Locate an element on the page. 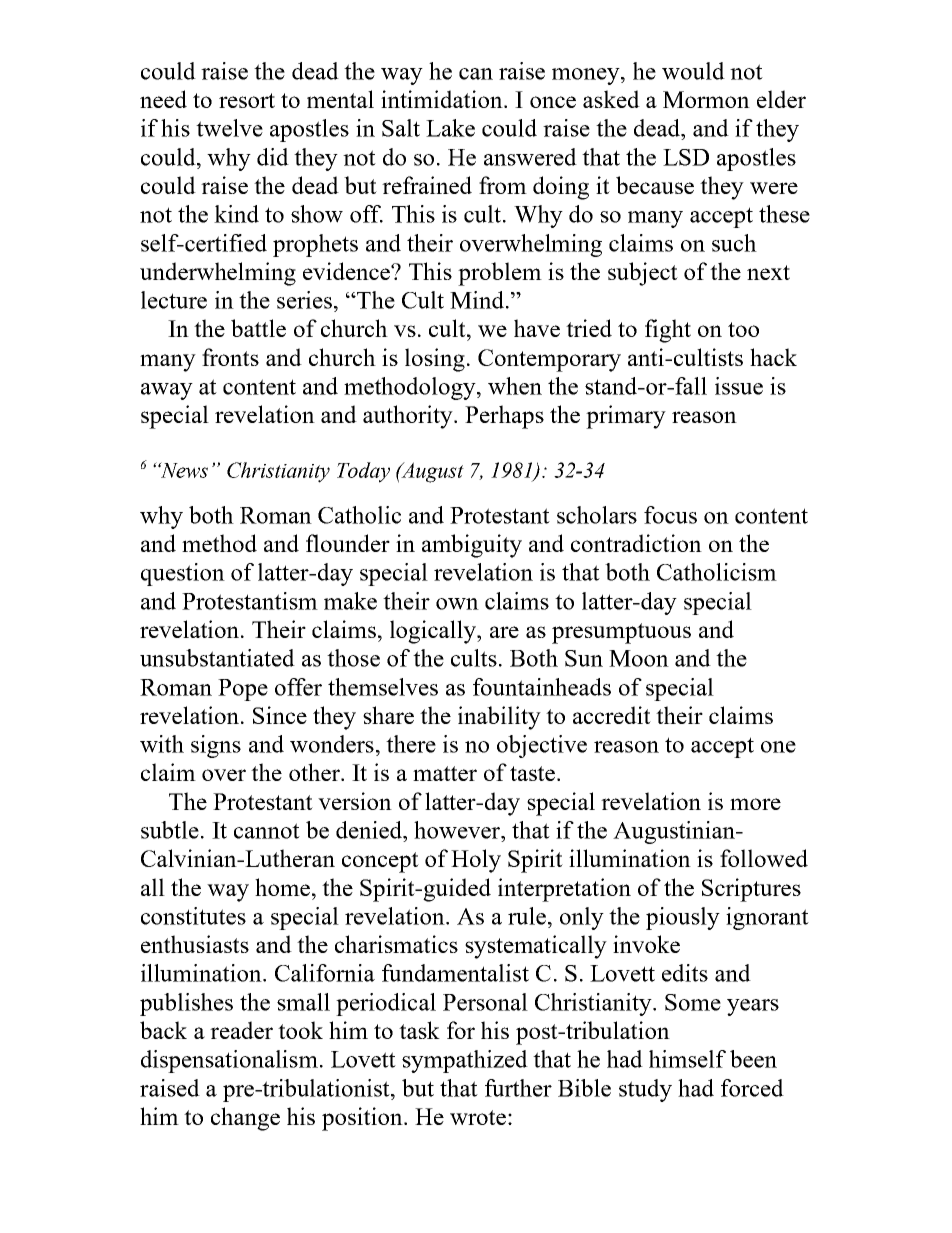 This image has height=1233, width=952. resort is located at coordinates (247, 100).
